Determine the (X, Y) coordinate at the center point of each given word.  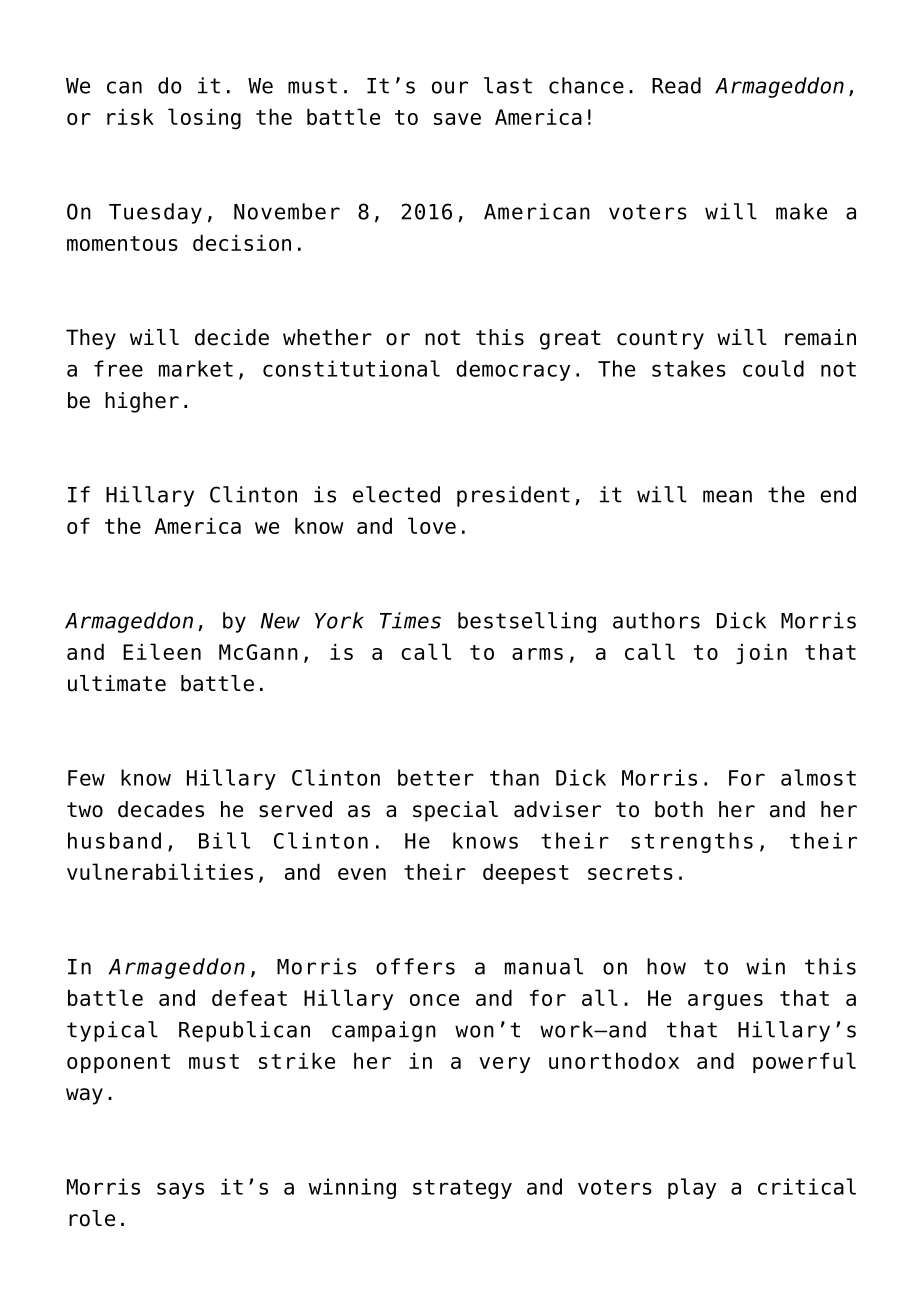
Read (676, 85)
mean (727, 496)
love (432, 525)
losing (204, 119)
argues (725, 1002)
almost (818, 777)
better (436, 777)
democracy (513, 370)
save (457, 119)
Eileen (162, 651)
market (196, 368)
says (180, 1190)
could (773, 368)
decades (161, 809)
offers (415, 966)
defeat (249, 998)
